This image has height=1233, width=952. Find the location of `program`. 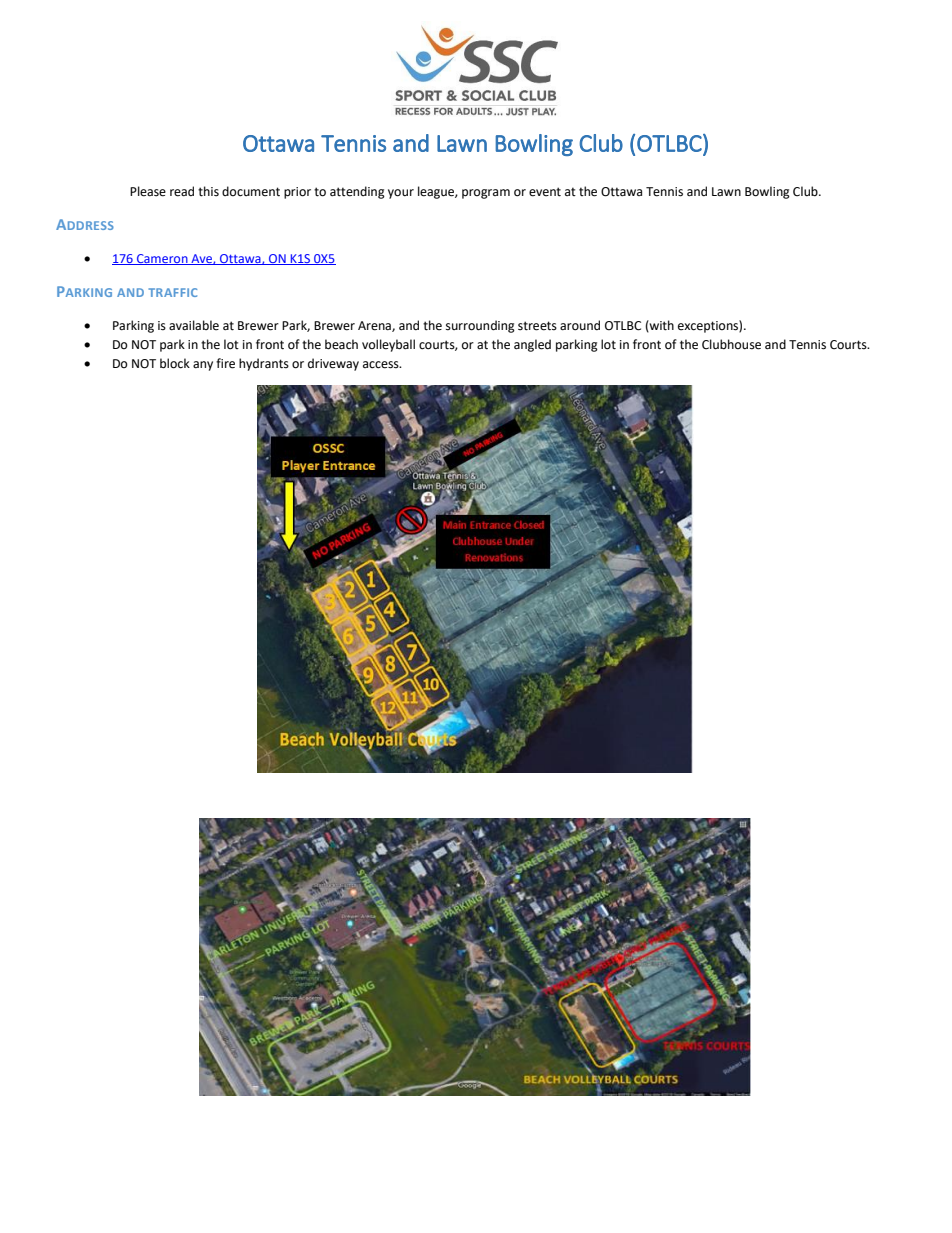

program is located at coordinates (486, 194).
